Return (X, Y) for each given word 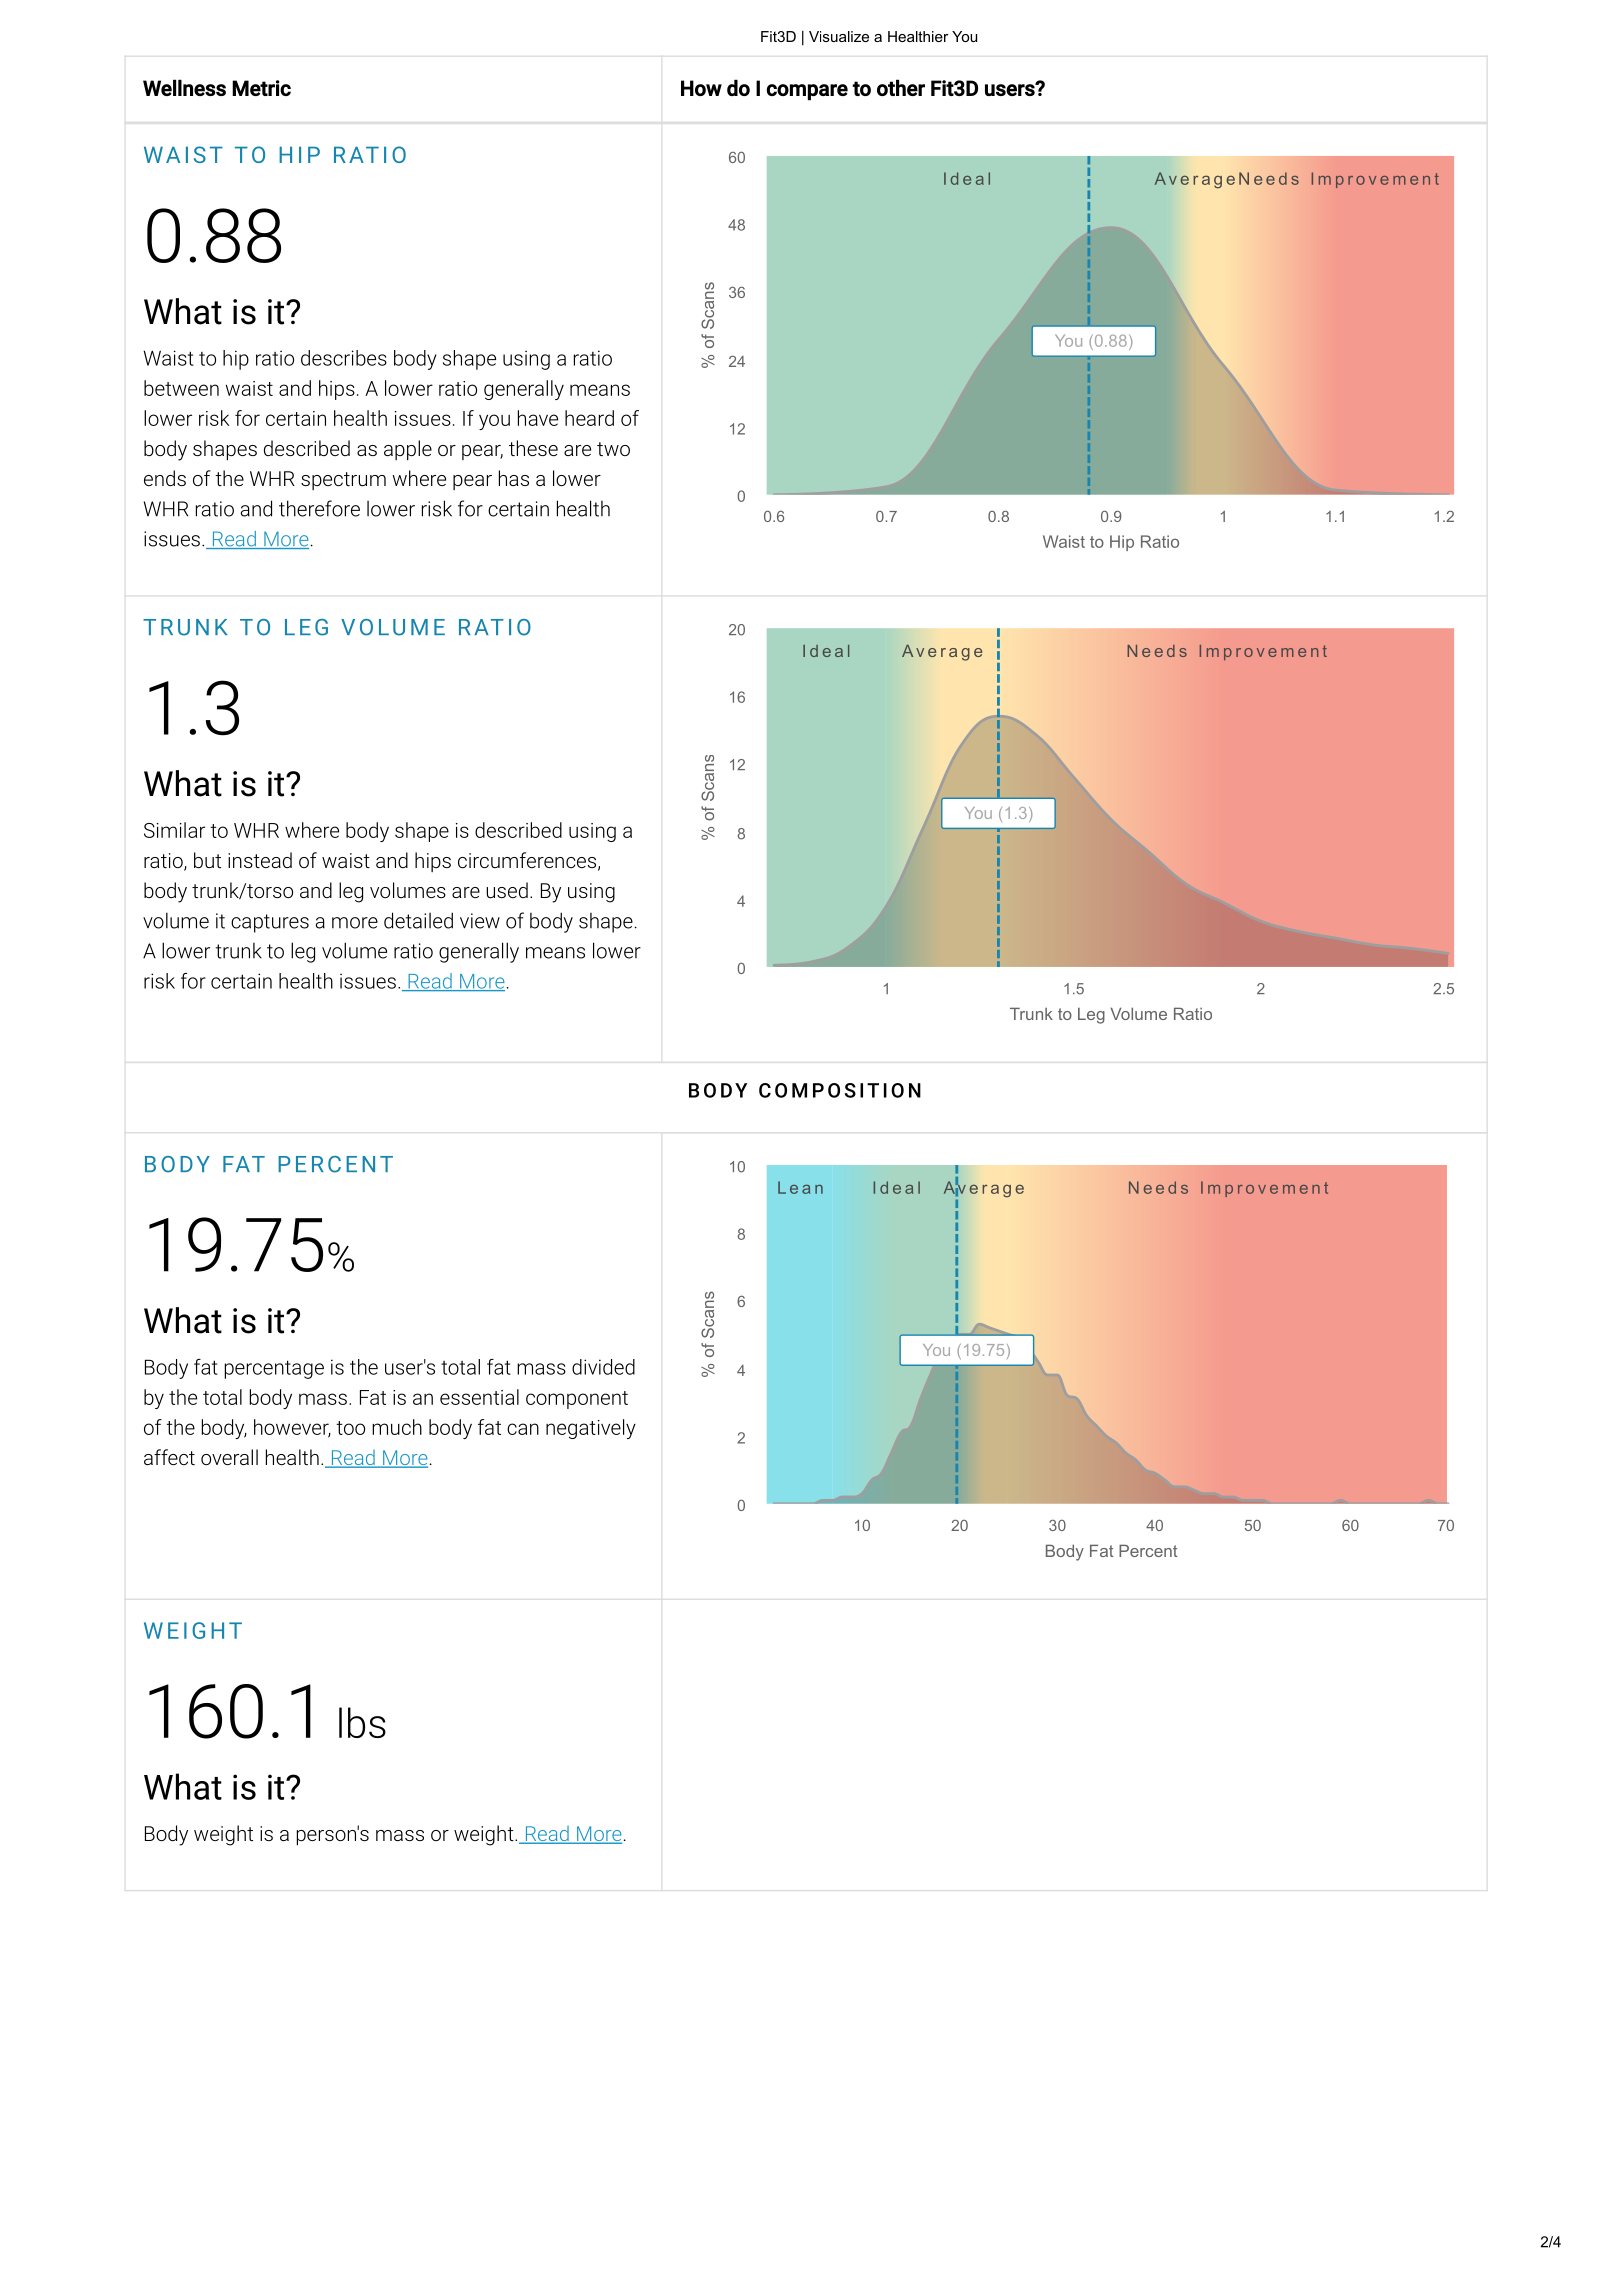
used (507, 890)
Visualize (839, 36)
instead (260, 860)
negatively (591, 1429)
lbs (362, 1722)
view (480, 921)
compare (807, 92)
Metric (261, 88)
